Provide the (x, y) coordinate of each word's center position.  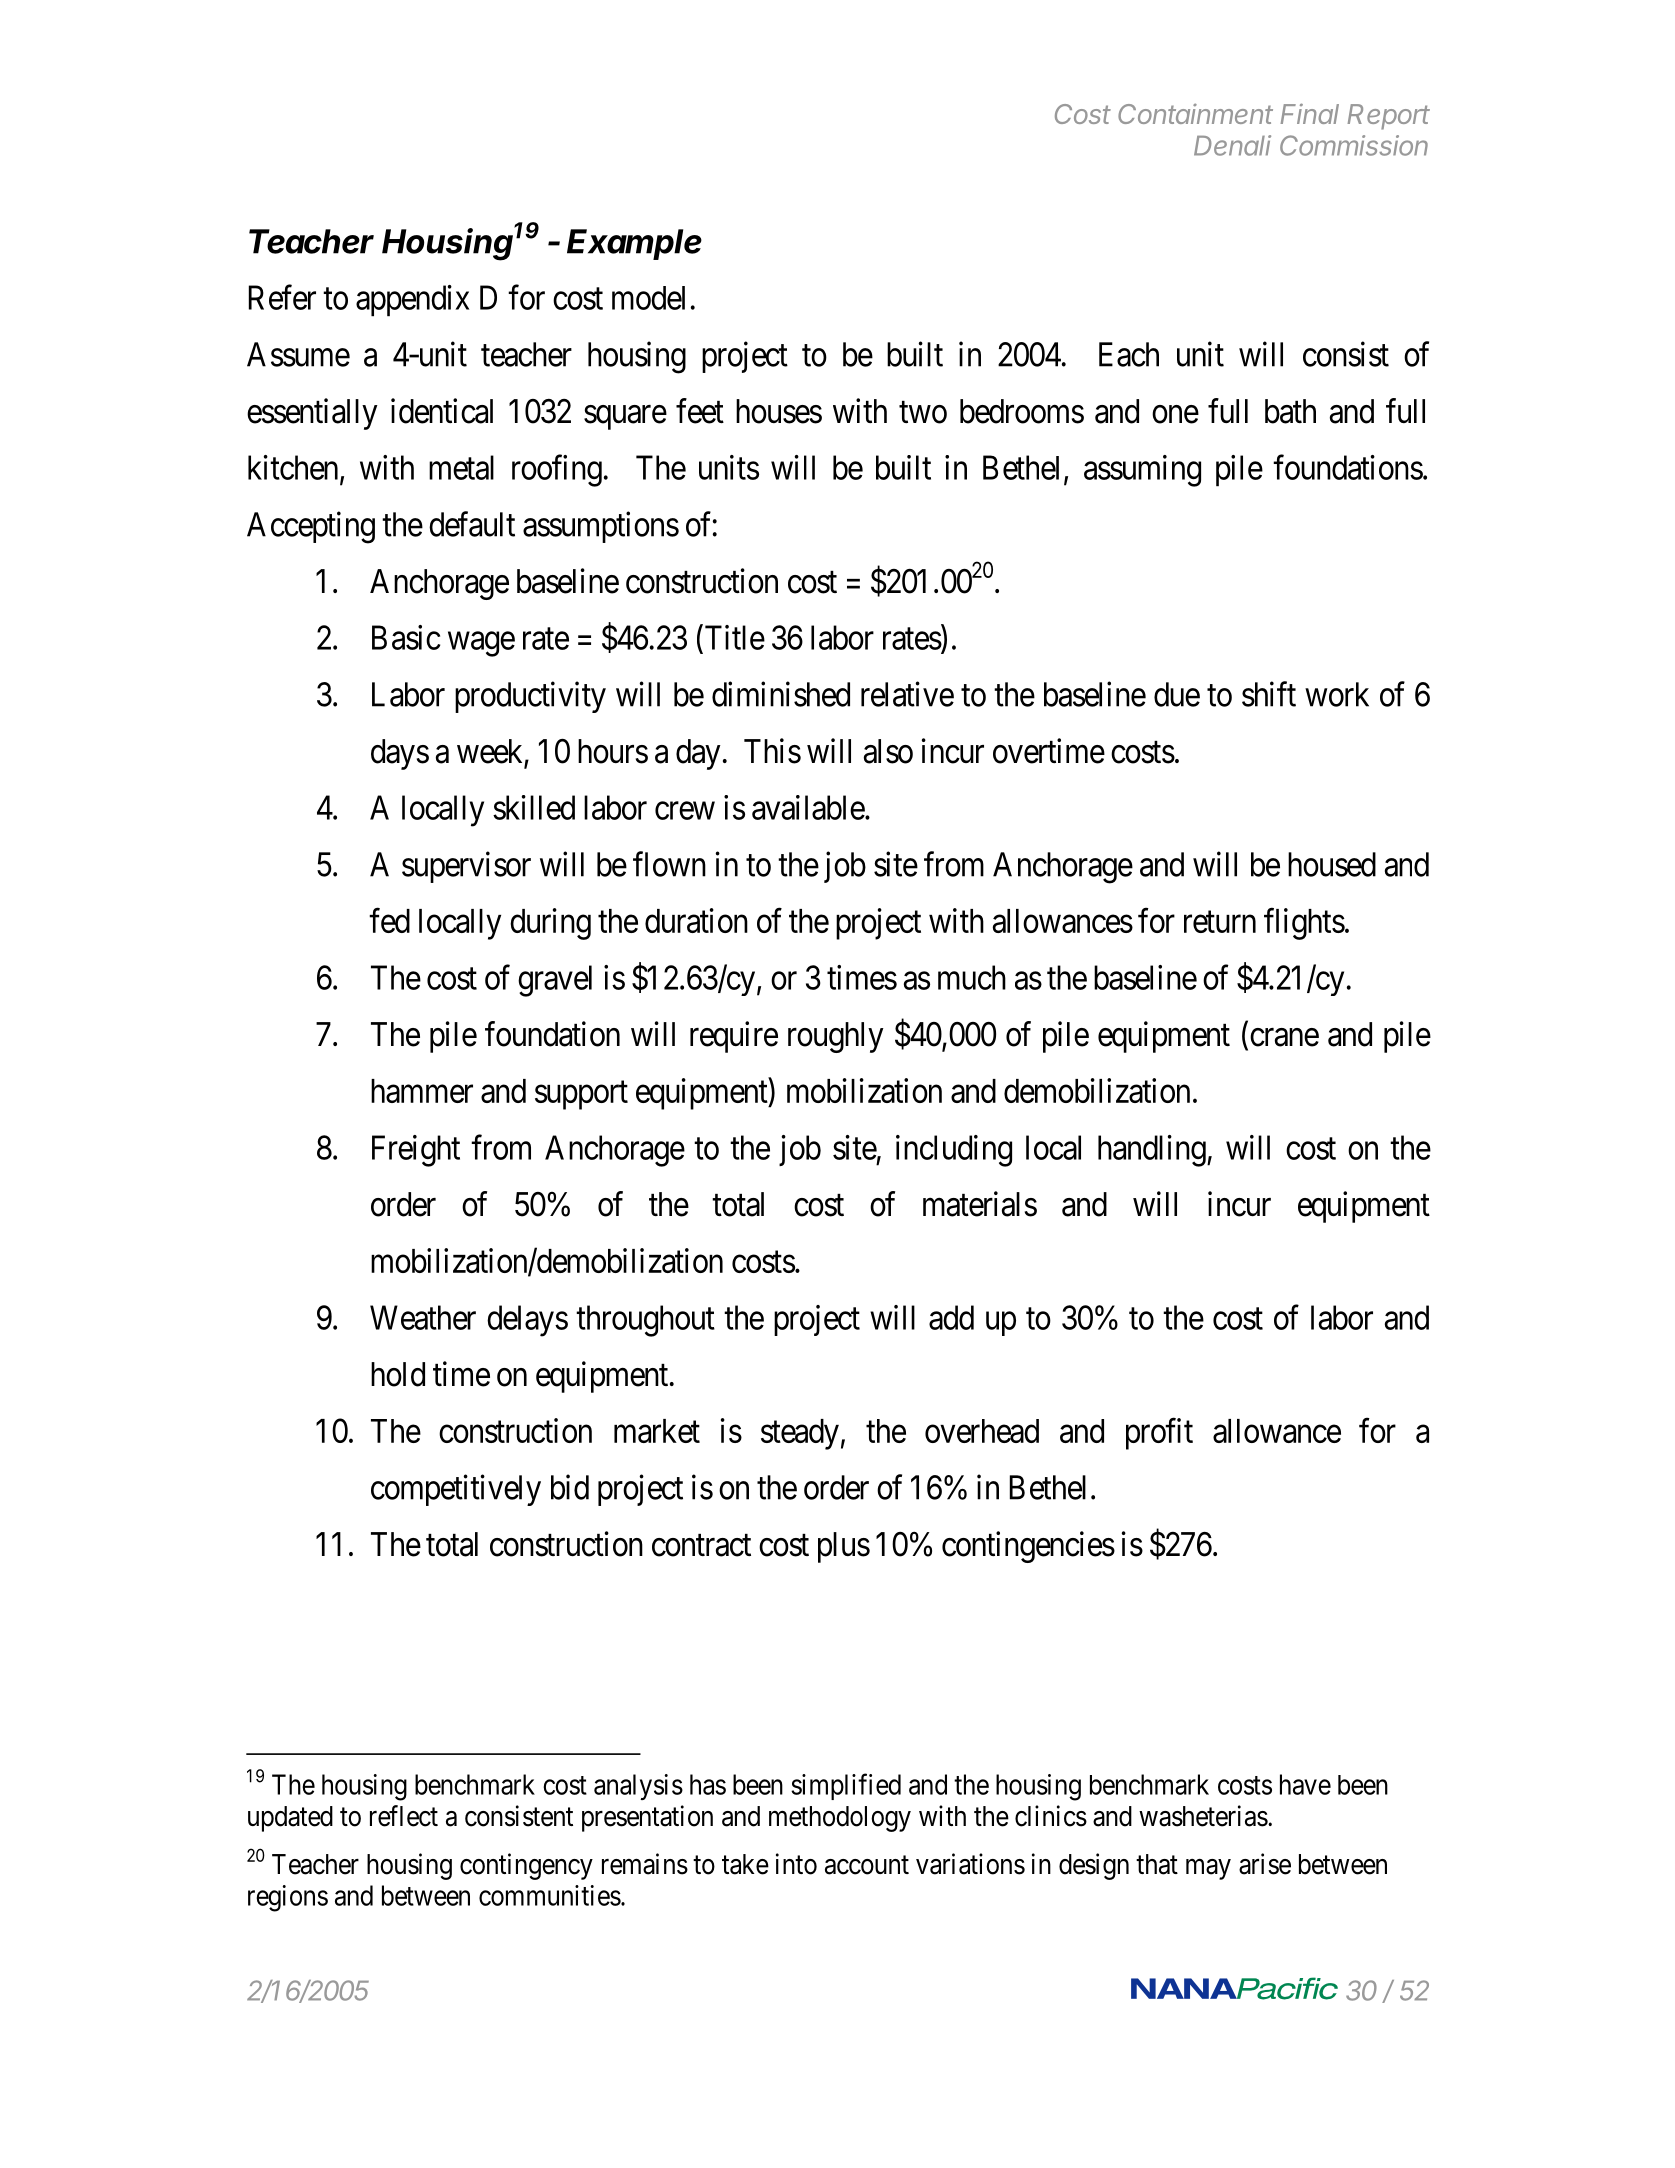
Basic (406, 637)
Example (634, 244)
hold (398, 1374)
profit (1159, 1434)
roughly (836, 1037)
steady (800, 1434)
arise (1265, 1864)
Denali (1232, 145)
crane (1284, 1037)
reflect (404, 1816)
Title (733, 637)
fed (389, 920)
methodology (840, 1819)
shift (1269, 694)
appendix (412, 301)
